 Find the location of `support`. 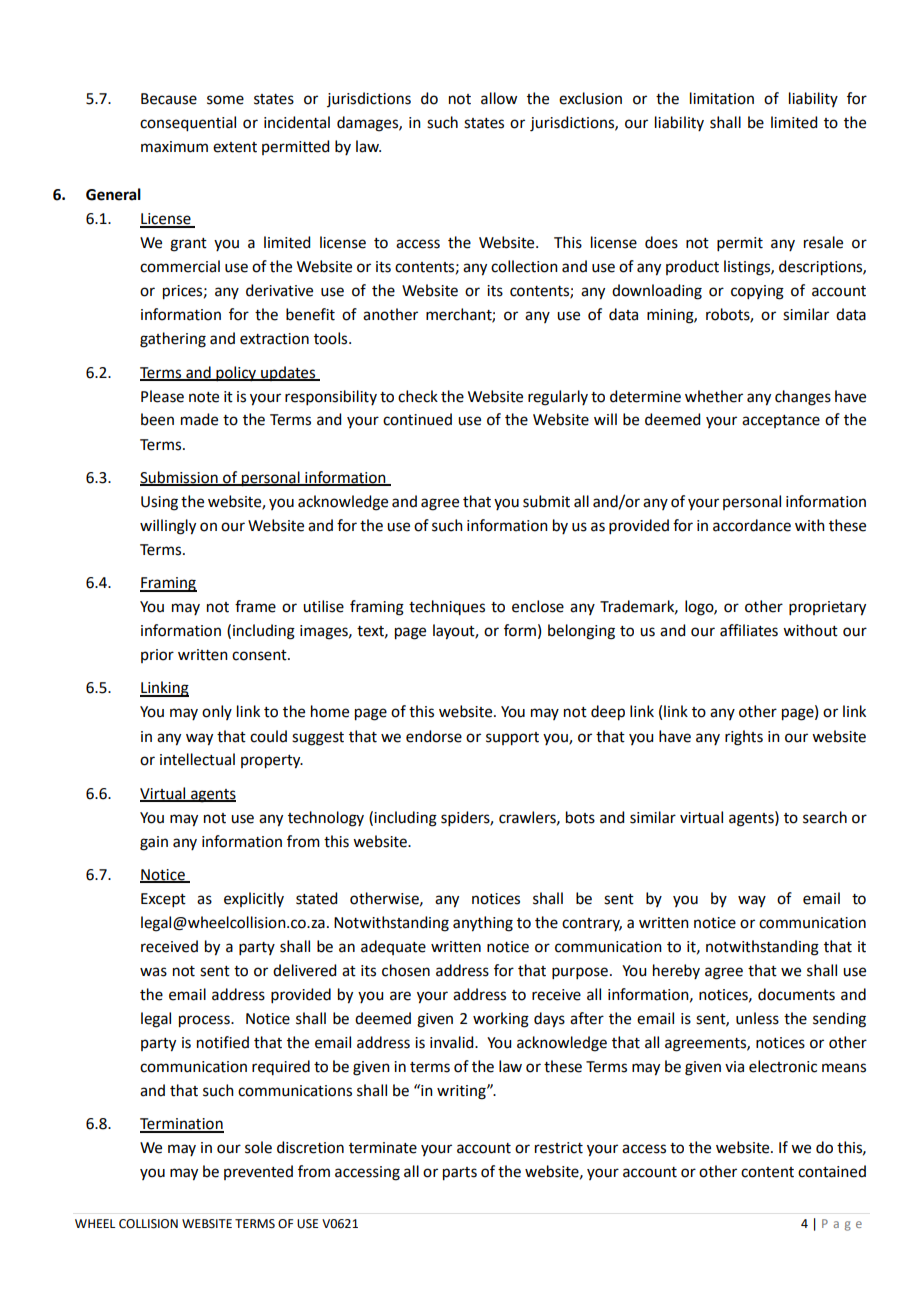

support is located at coordinates (512, 739).
